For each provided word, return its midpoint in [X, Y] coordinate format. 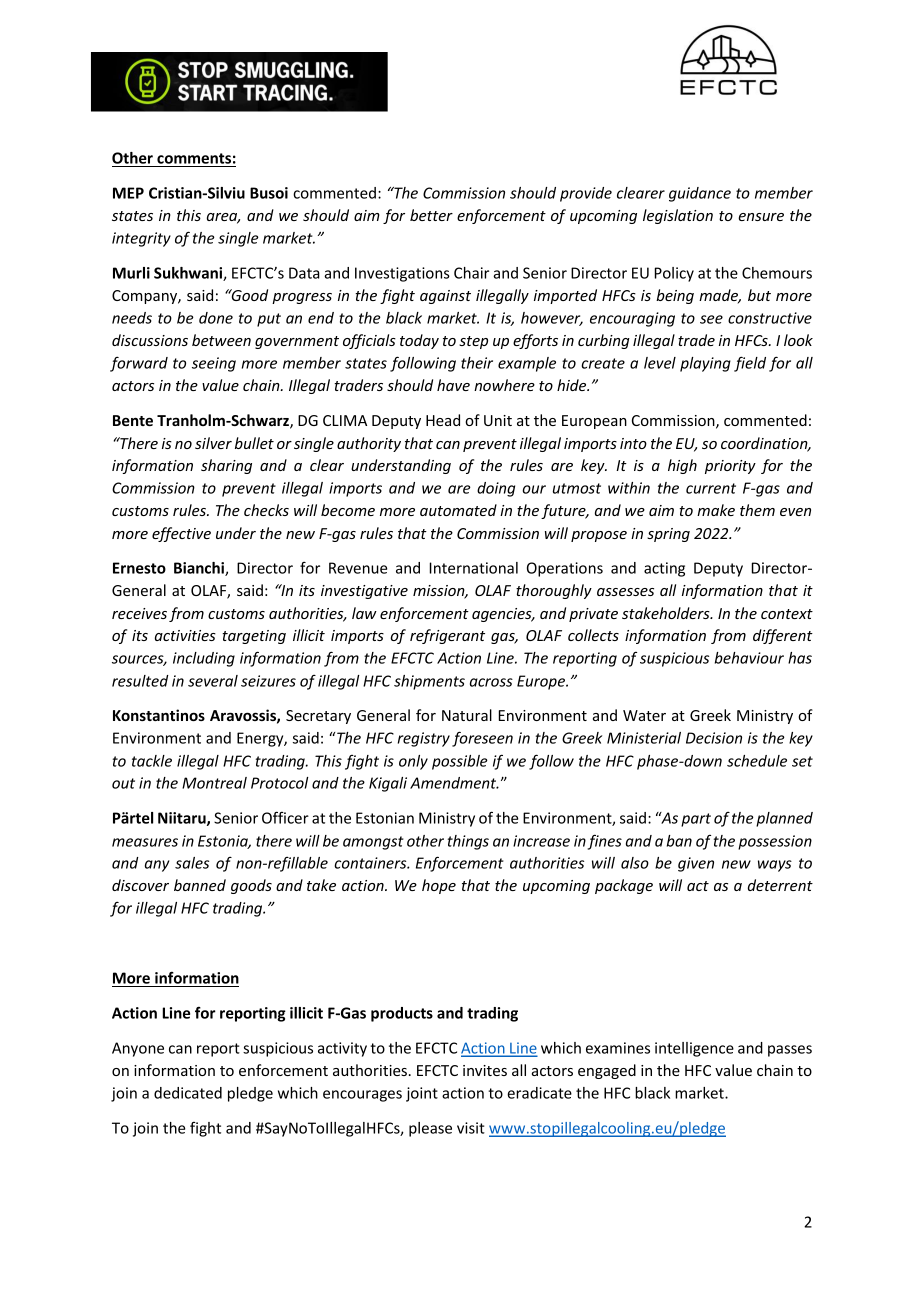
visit [471, 1128]
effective [181, 534]
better [431, 215]
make [716, 510]
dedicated [188, 1093]
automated [458, 510]
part [696, 820]
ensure [761, 217]
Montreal [214, 783]
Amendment [454, 783]
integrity [141, 239]
